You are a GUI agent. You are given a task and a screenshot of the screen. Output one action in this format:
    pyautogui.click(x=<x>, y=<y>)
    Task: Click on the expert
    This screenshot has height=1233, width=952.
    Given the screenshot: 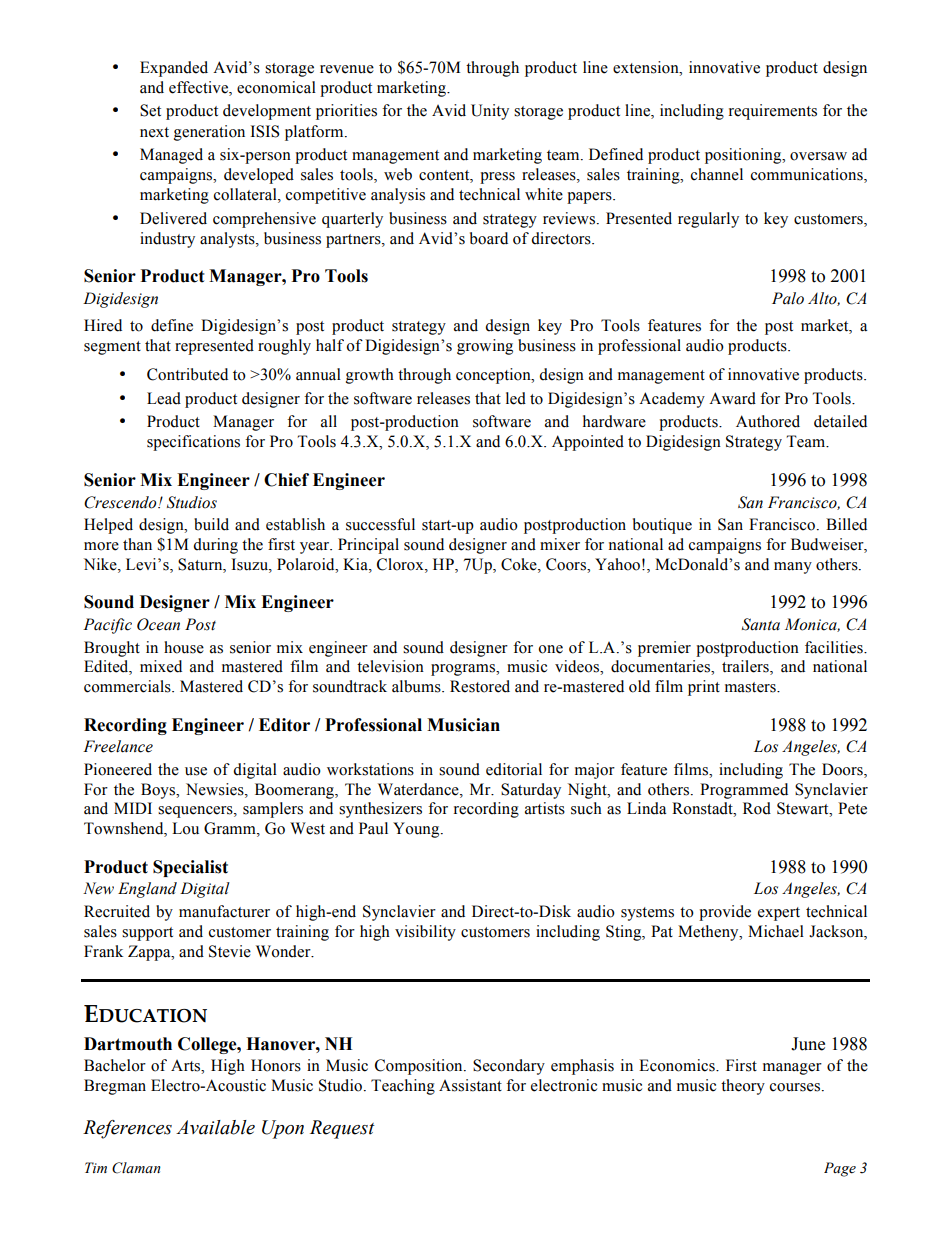 What is the action you would take?
    pyautogui.click(x=779, y=914)
